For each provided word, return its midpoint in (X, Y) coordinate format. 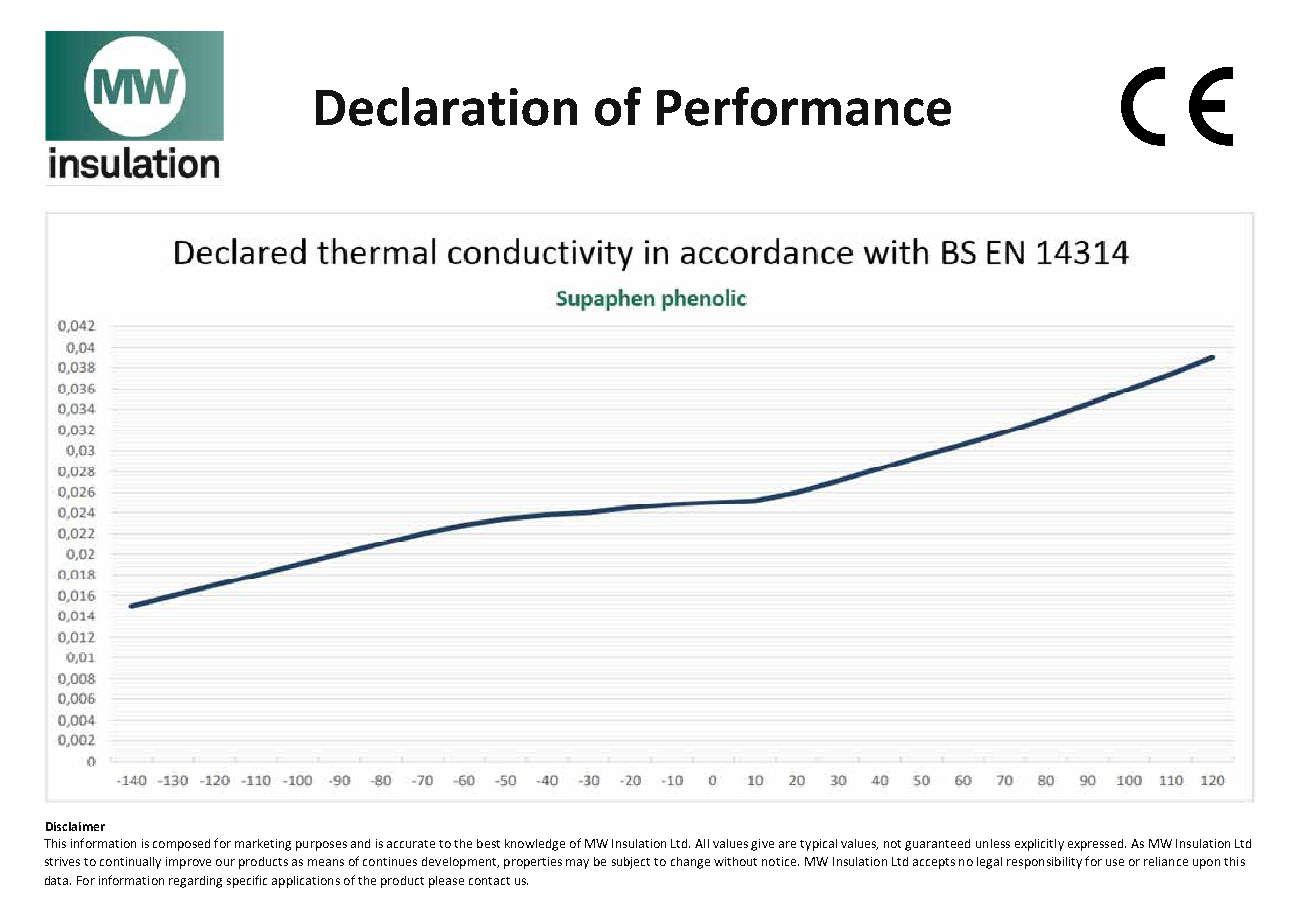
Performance (804, 106)
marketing (263, 845)
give (762, 845)
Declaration (446, 106)
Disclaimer (75, 826)
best (488, 843)
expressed (1097, 845)
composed (181, 845)
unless (993, 843)
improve (188, 863)
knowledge (535, 845)
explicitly (1039, 845)
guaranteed (937, 845)
